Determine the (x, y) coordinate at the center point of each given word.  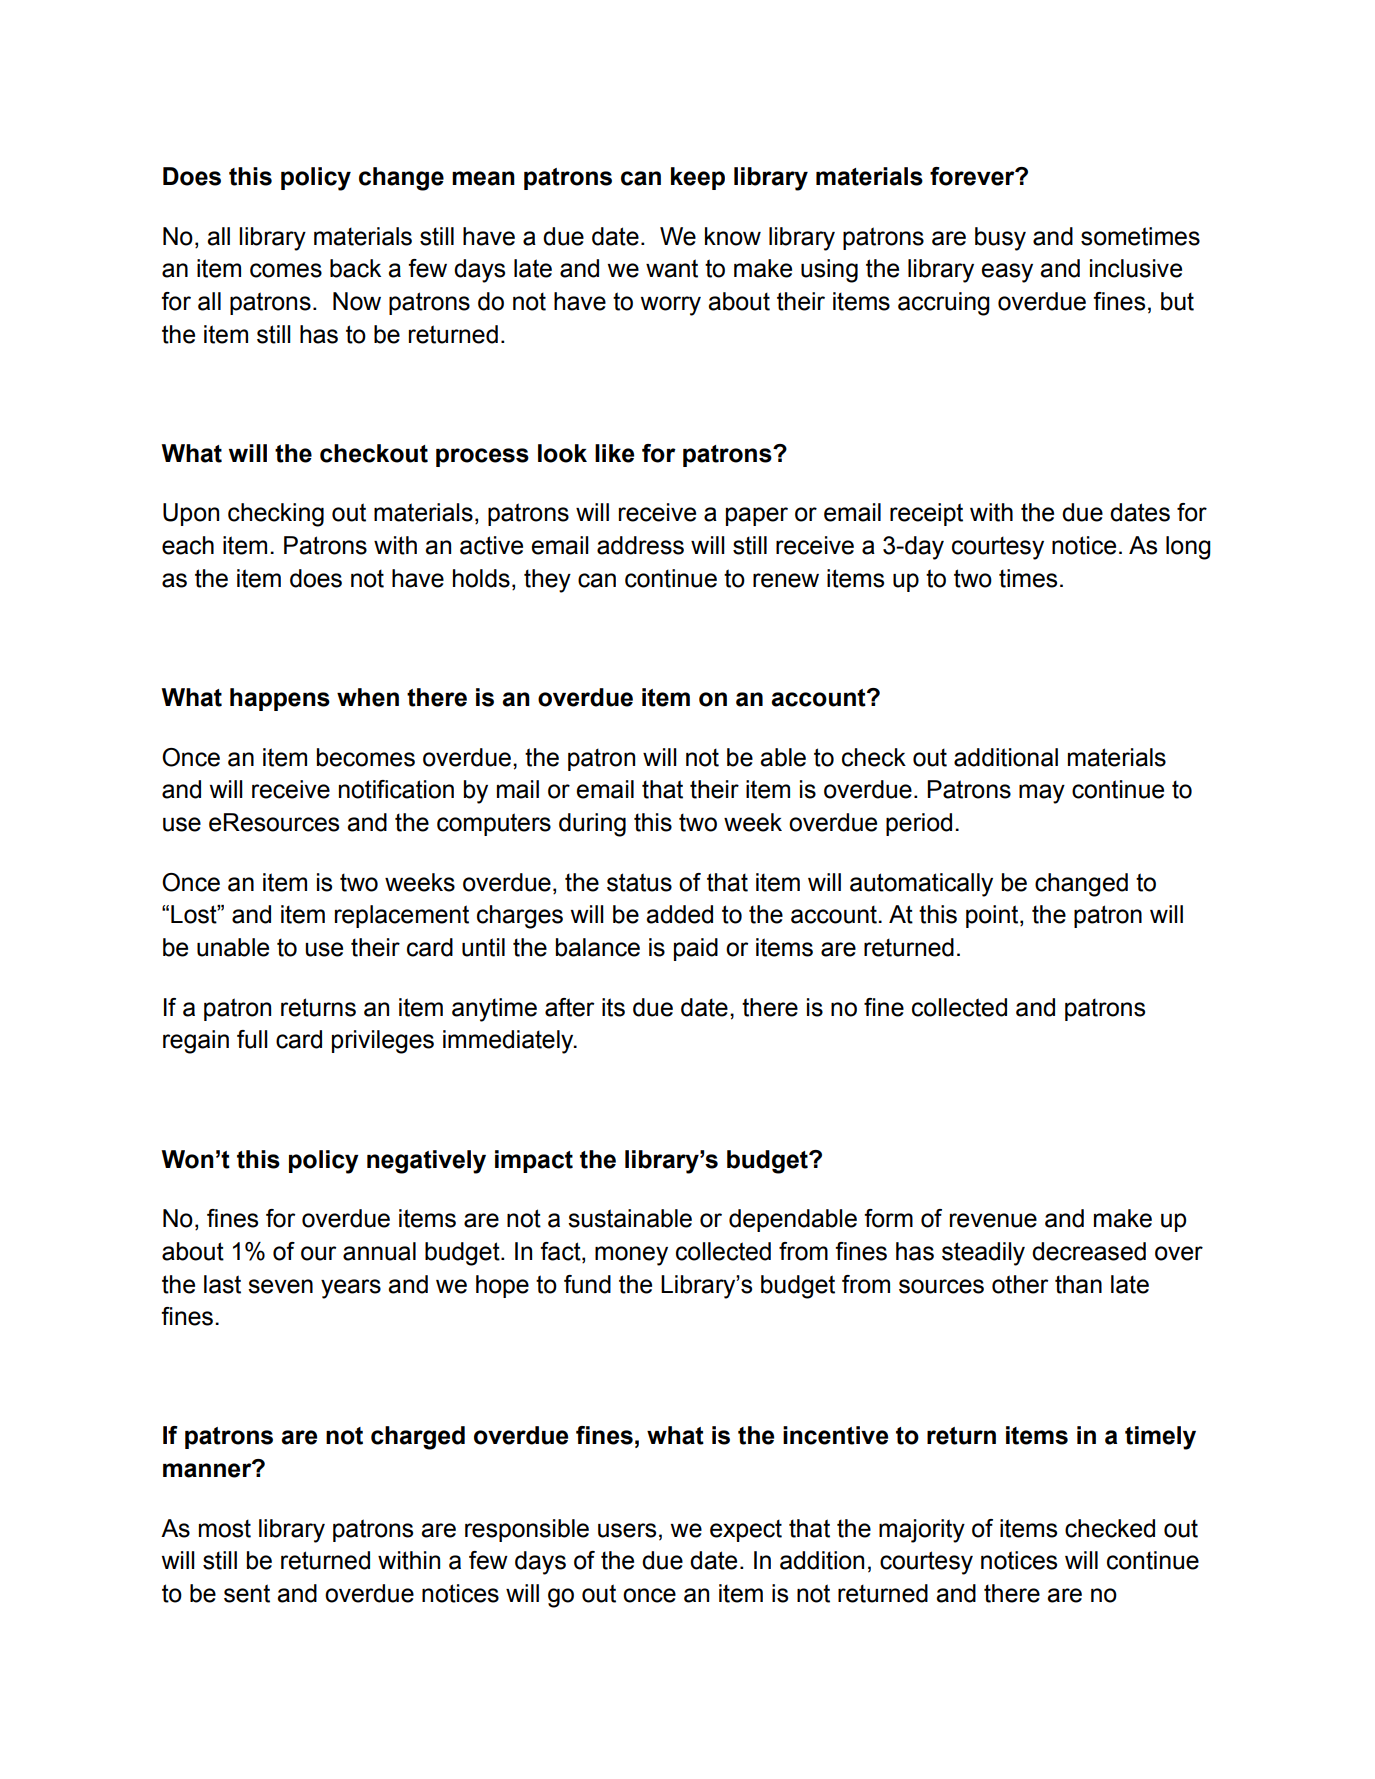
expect (746, 1530)
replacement (402, 916)
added (679, 914)
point (993, 916)
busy (1000, 239)
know (733, 236)
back (355, 268)
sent (247, 1593)
